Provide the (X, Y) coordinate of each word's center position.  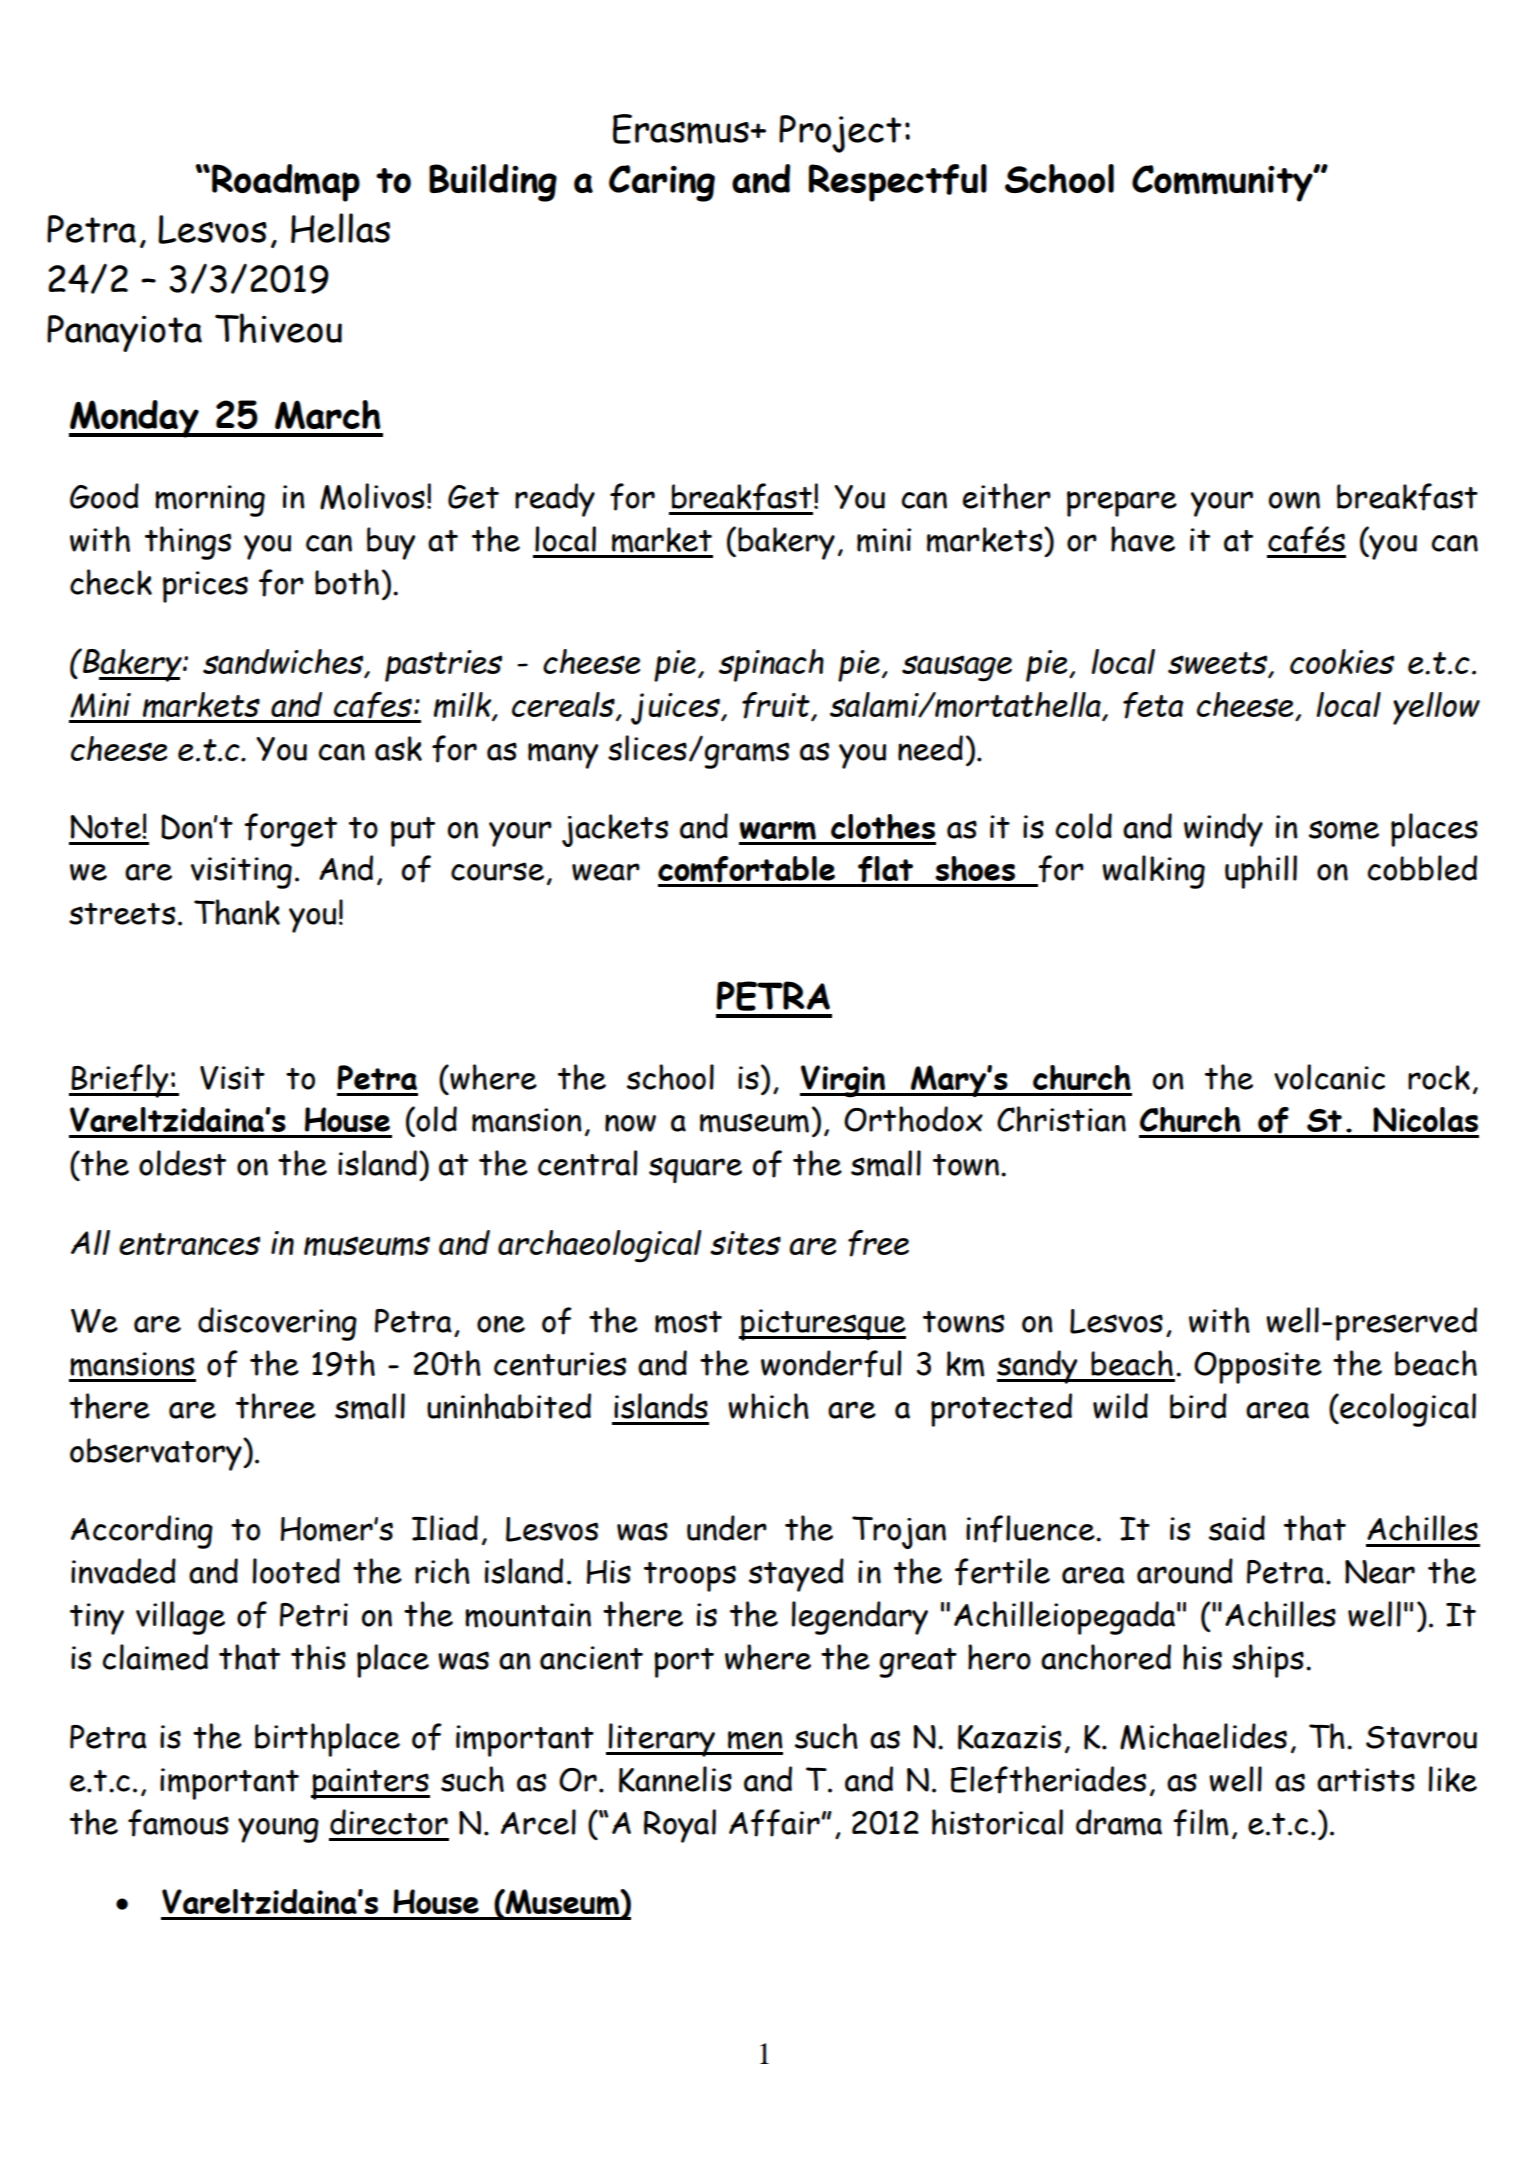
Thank (237, 912)
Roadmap (286, 183)
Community (1223, 183)
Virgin (844, 1081)
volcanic (1329, 1077)
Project (840, 134)
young (278, 1830)
